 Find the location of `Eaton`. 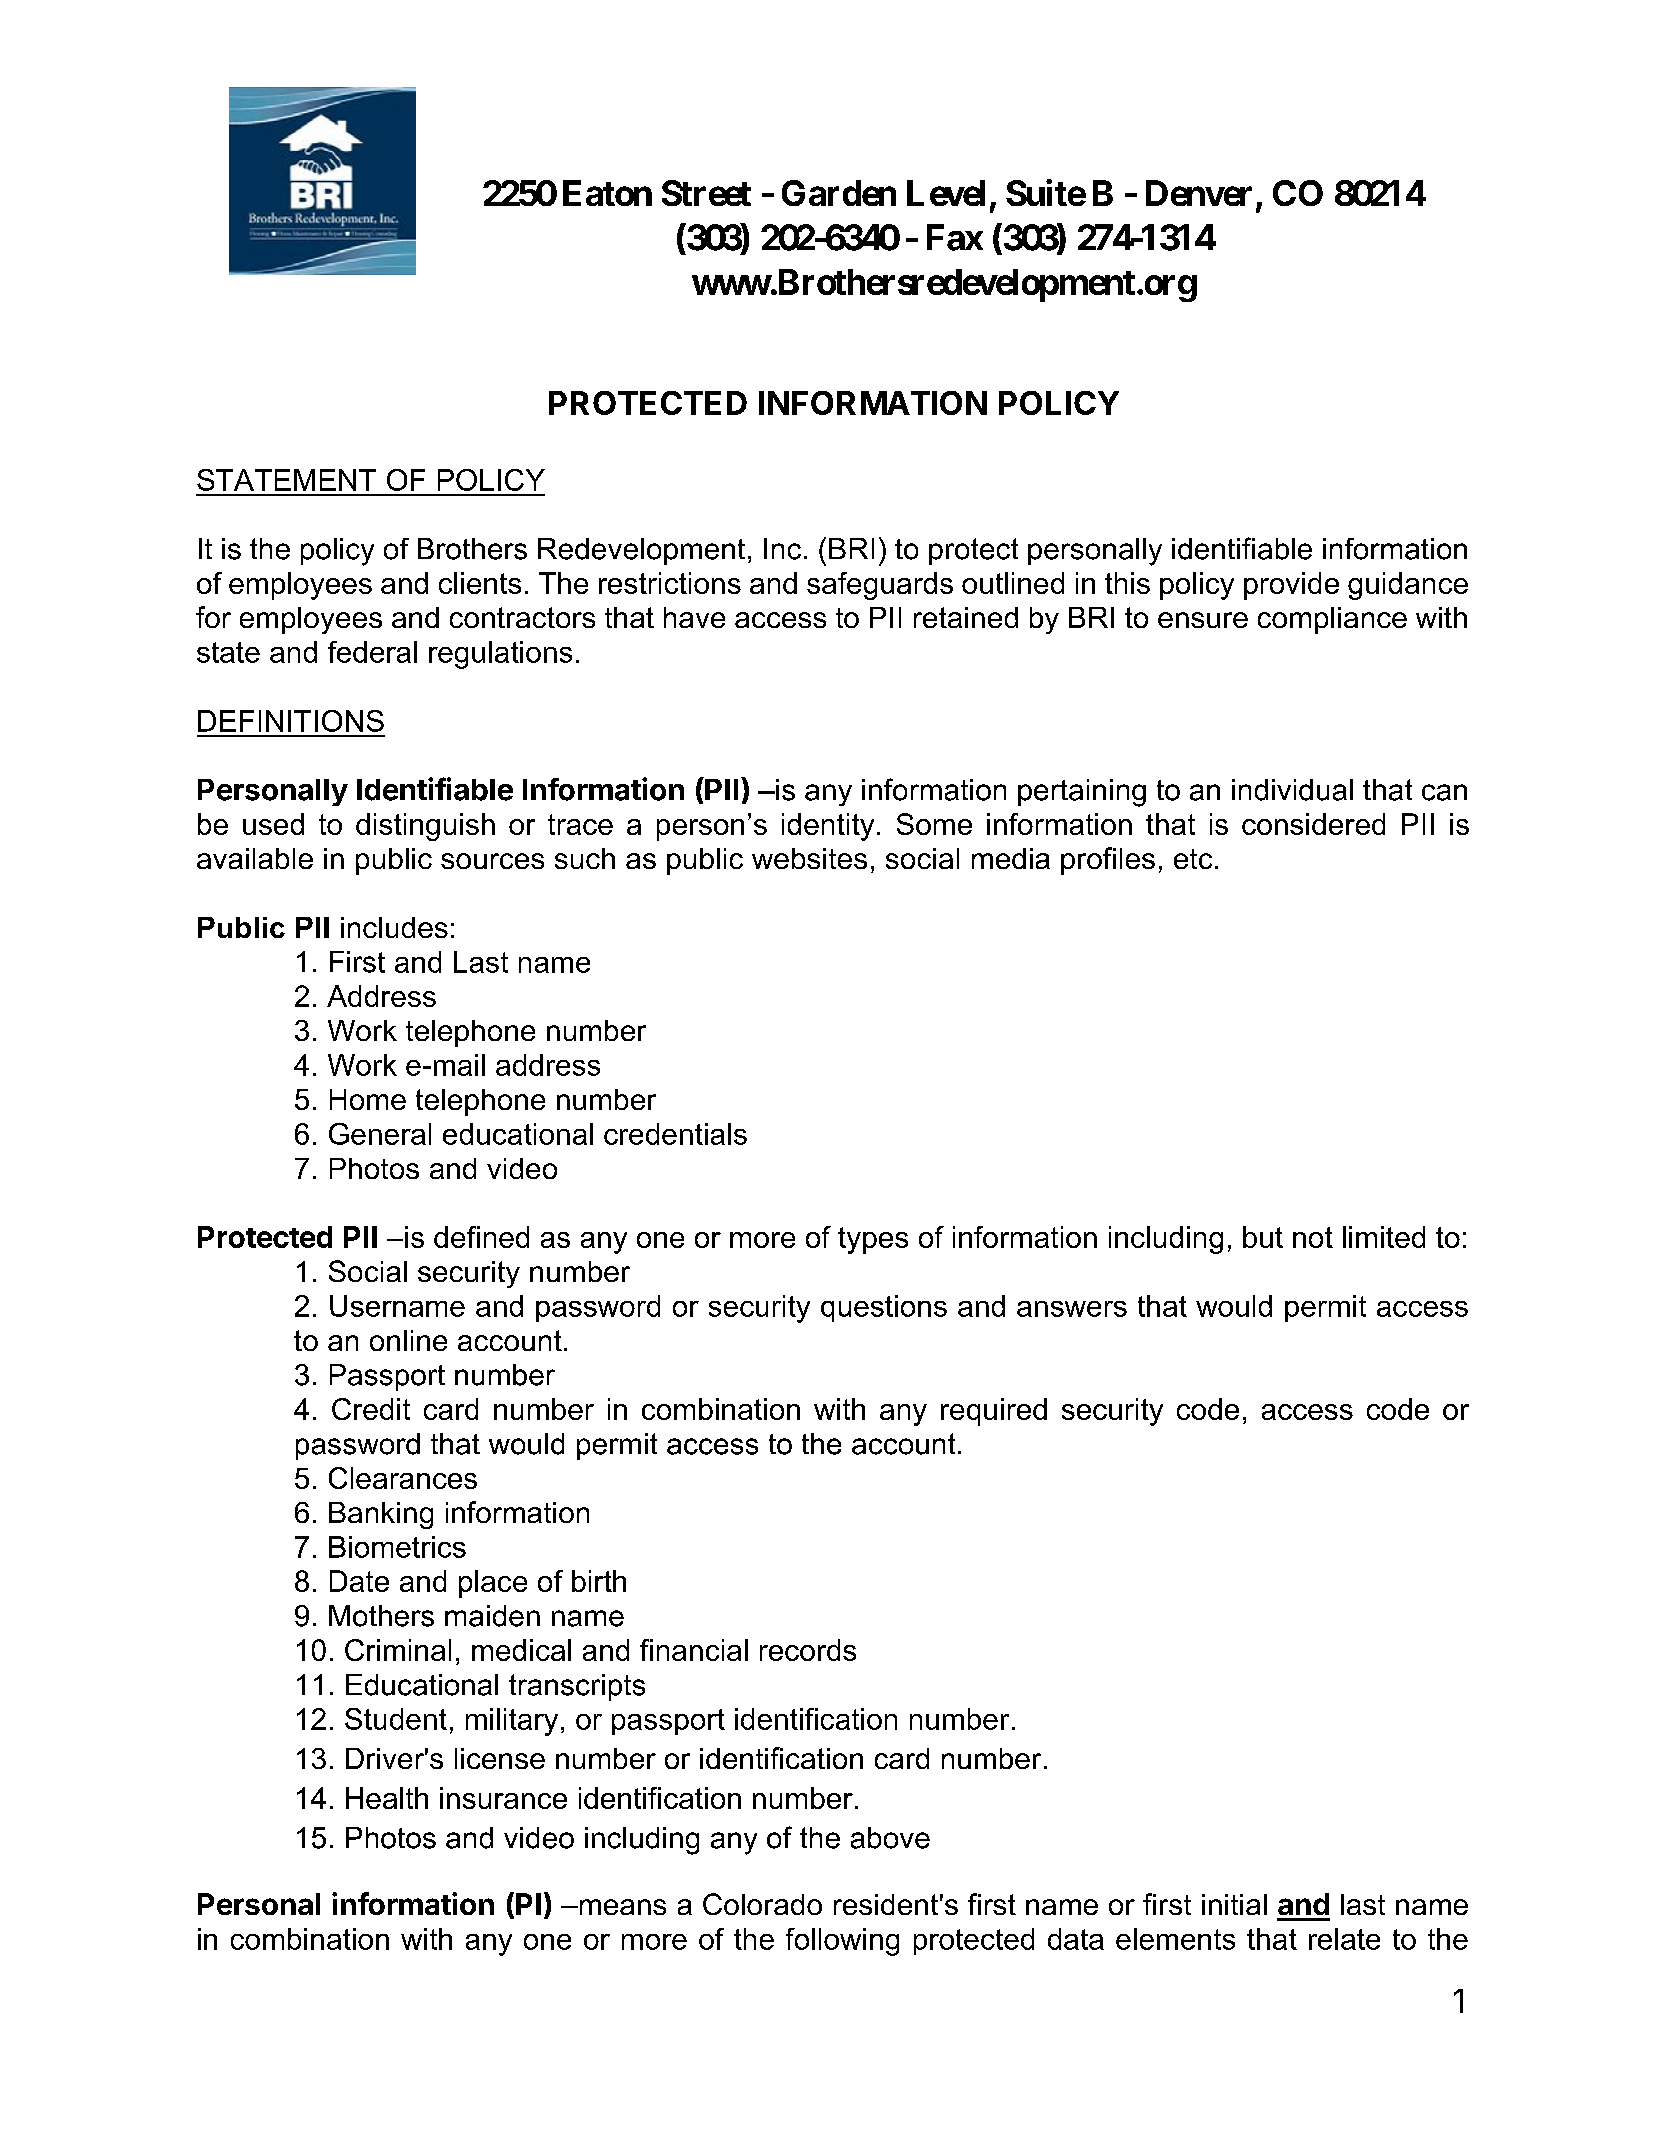

Eaton is located at coordinates (607, 193).
